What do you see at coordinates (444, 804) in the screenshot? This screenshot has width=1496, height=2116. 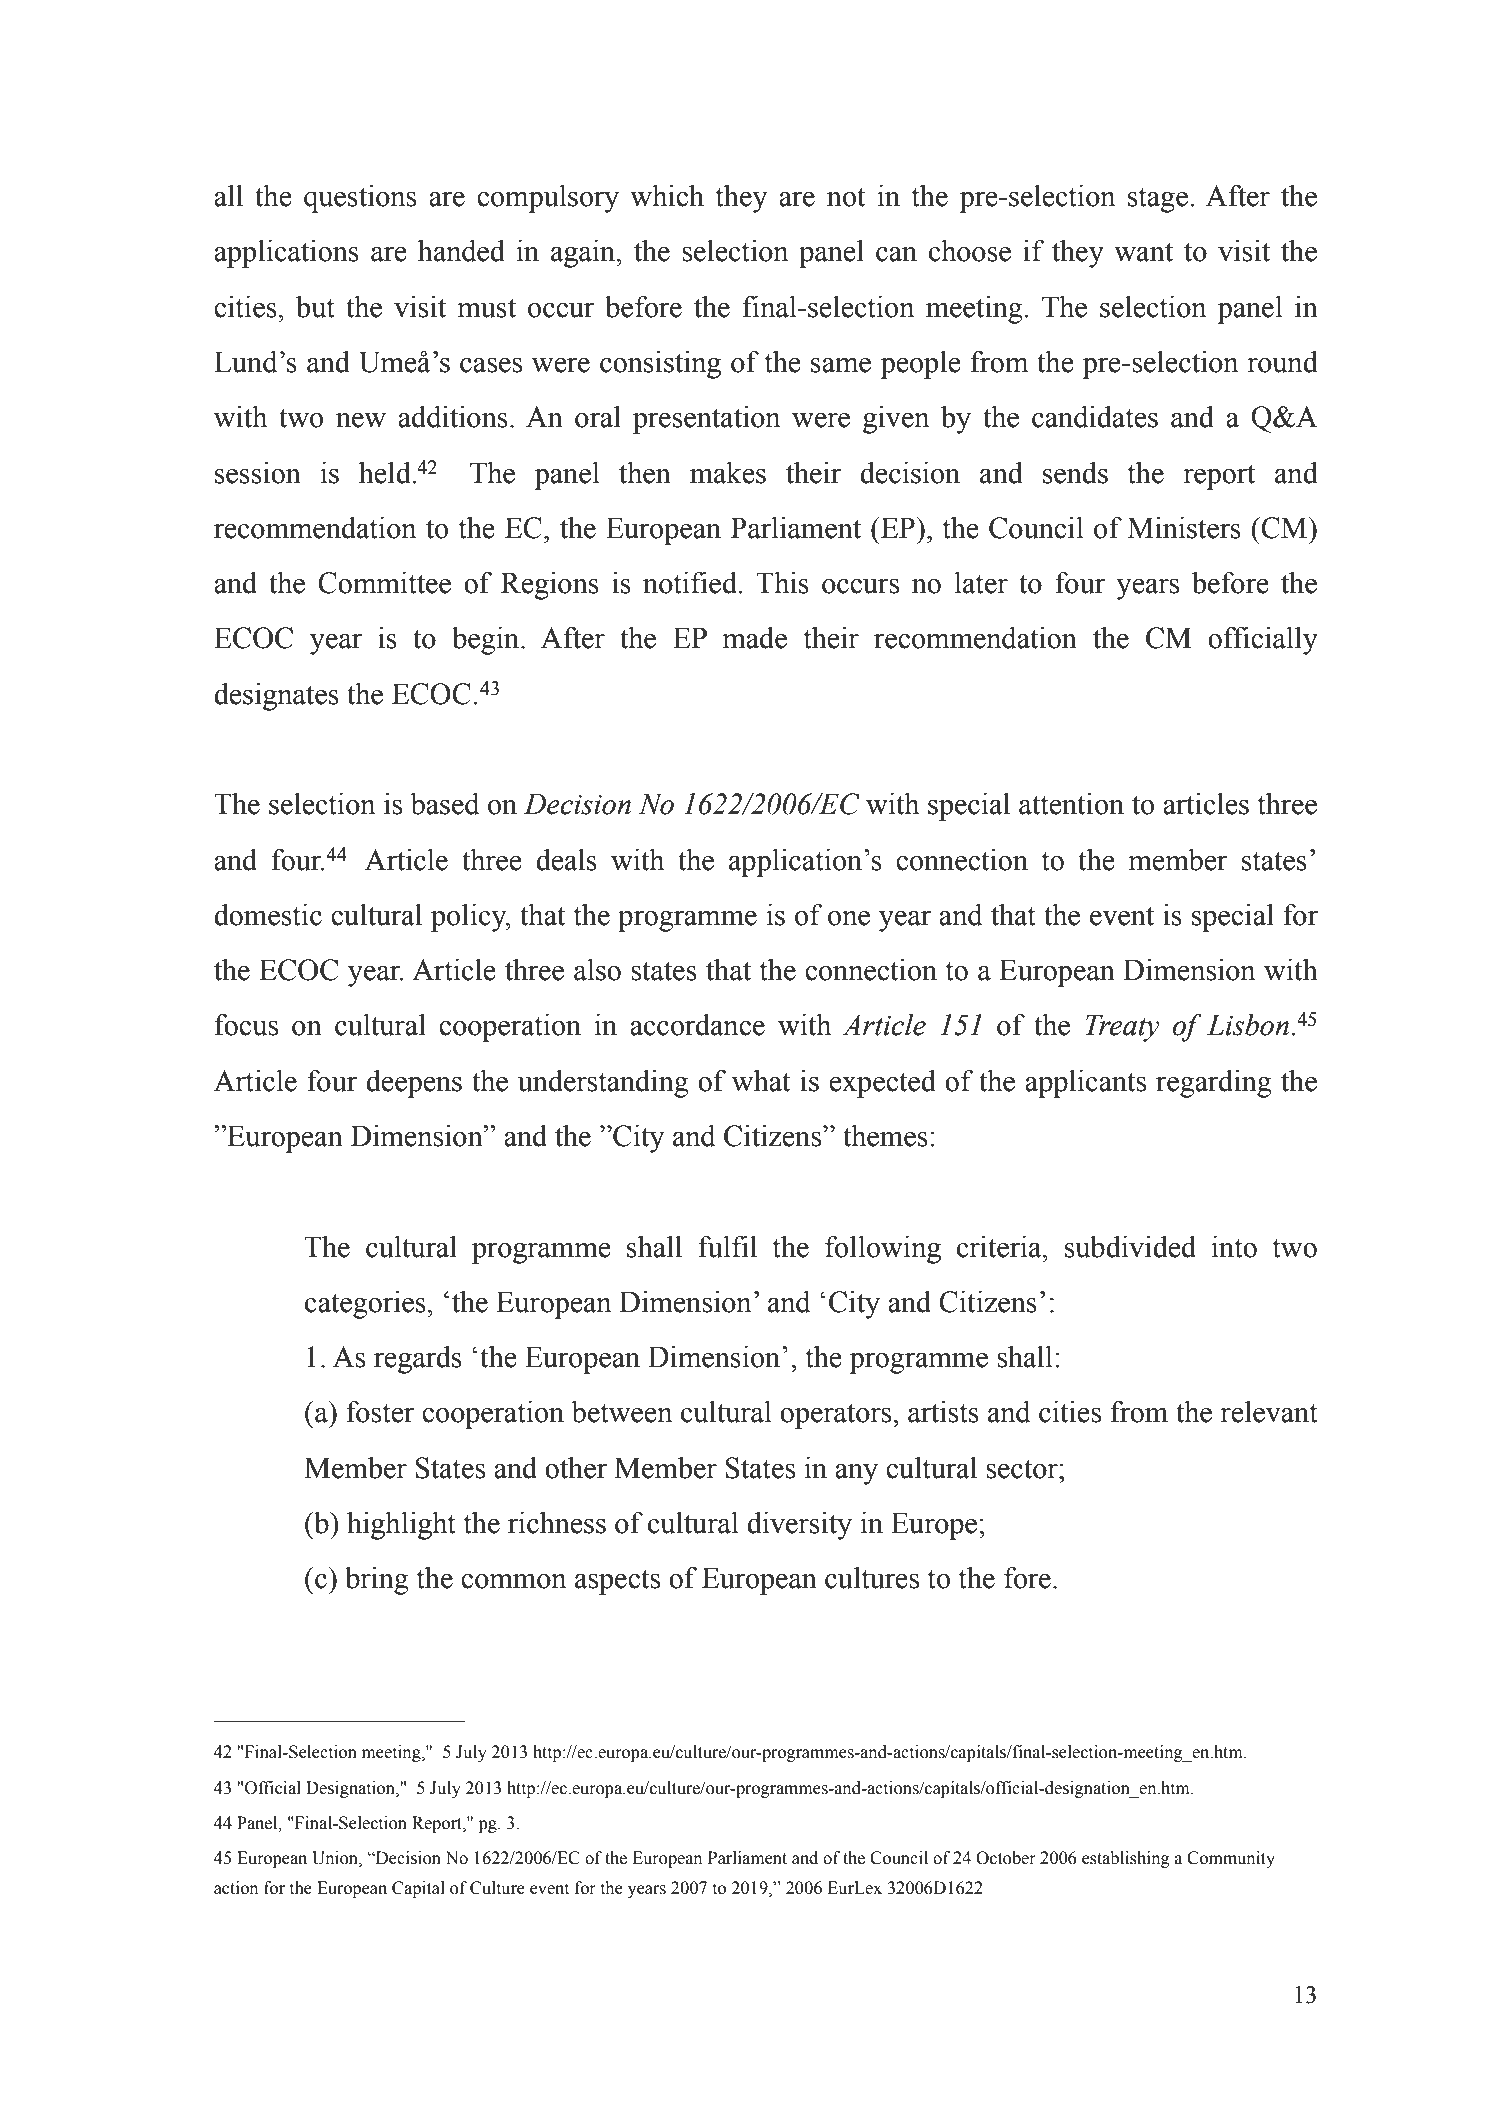 I see `based` at bounding box center [444, 804].
